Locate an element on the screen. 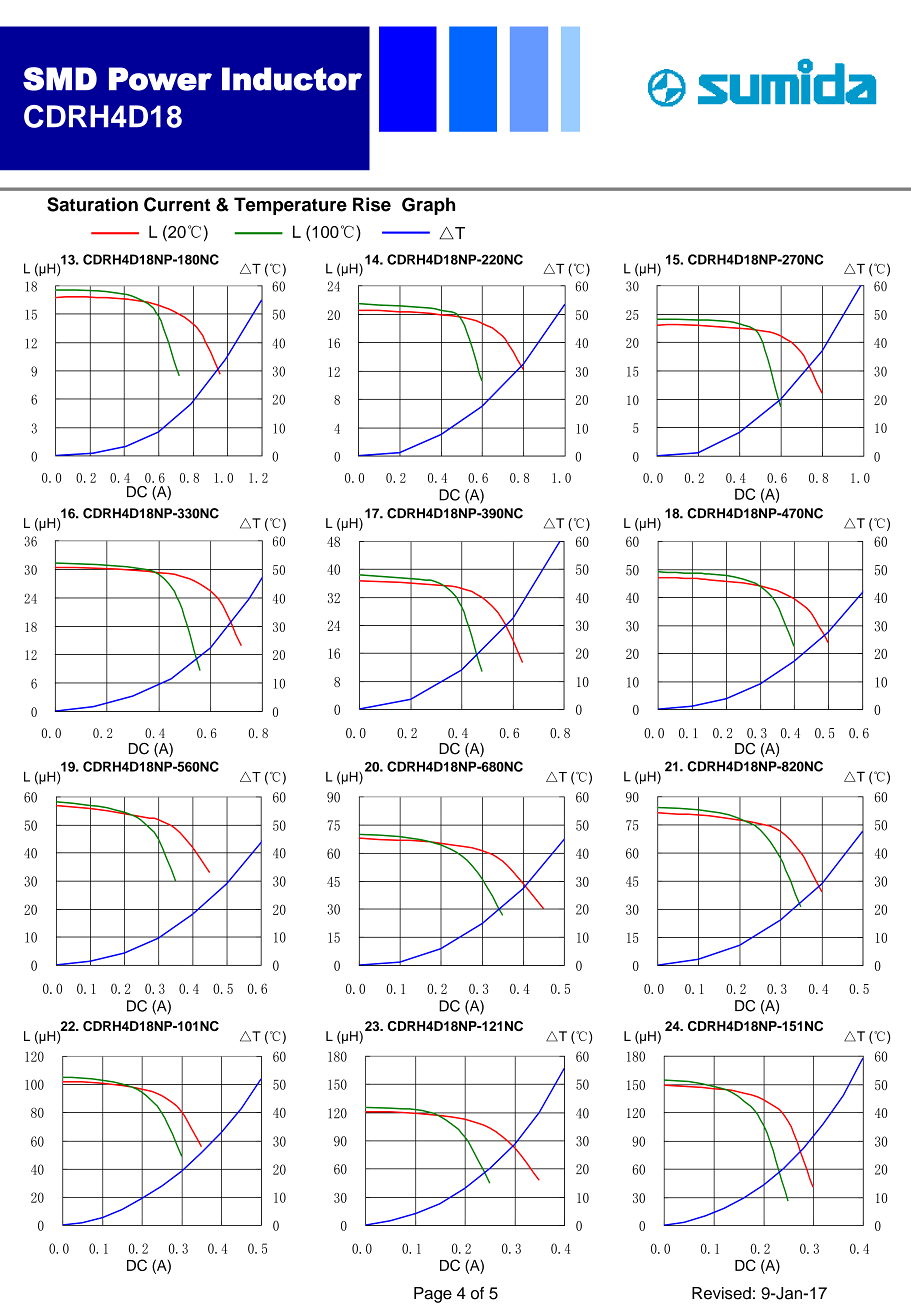  Saturation is located at coordinates (92, 204).
